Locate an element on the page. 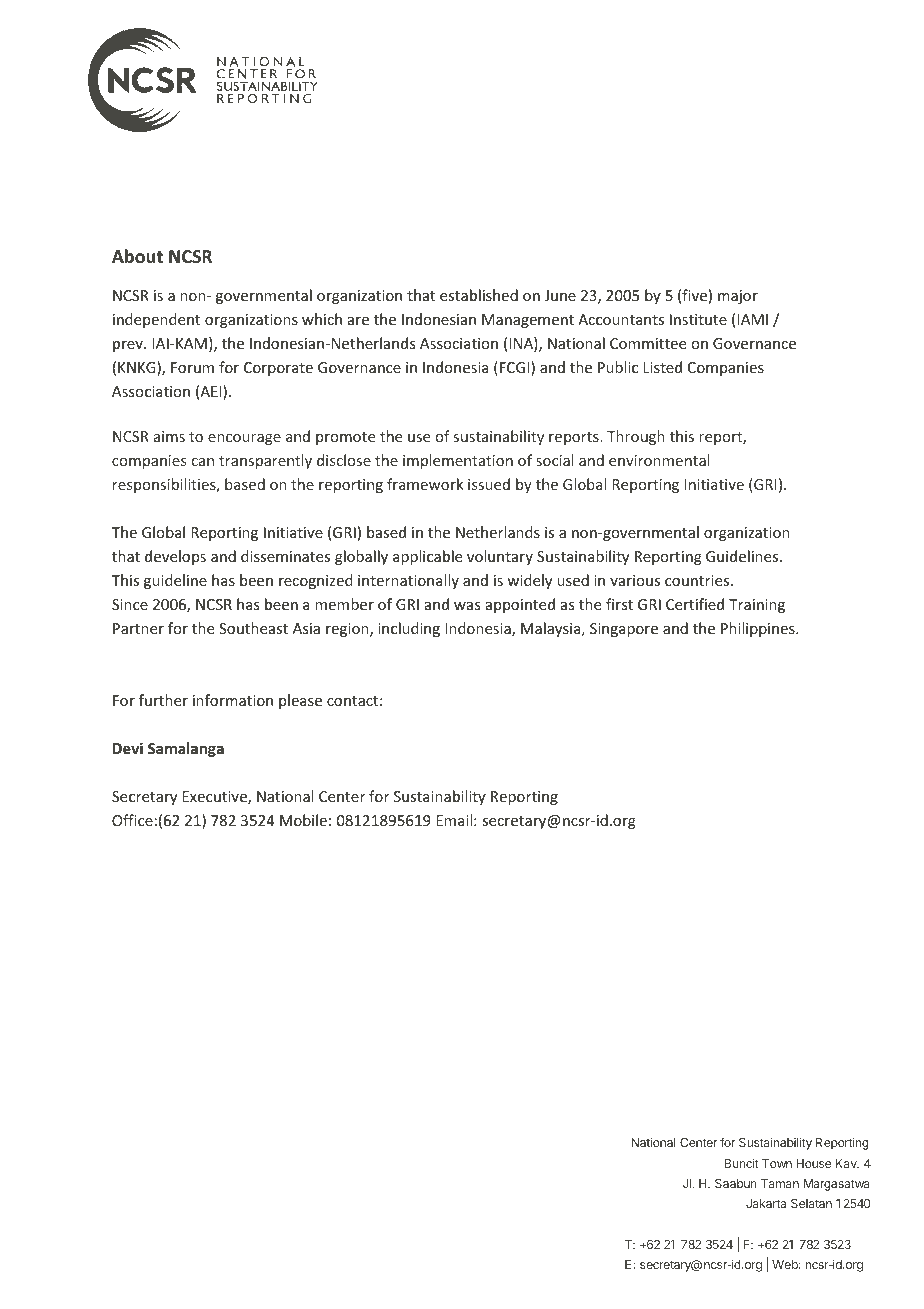  Mobile is located at coordinates (303, 820).
